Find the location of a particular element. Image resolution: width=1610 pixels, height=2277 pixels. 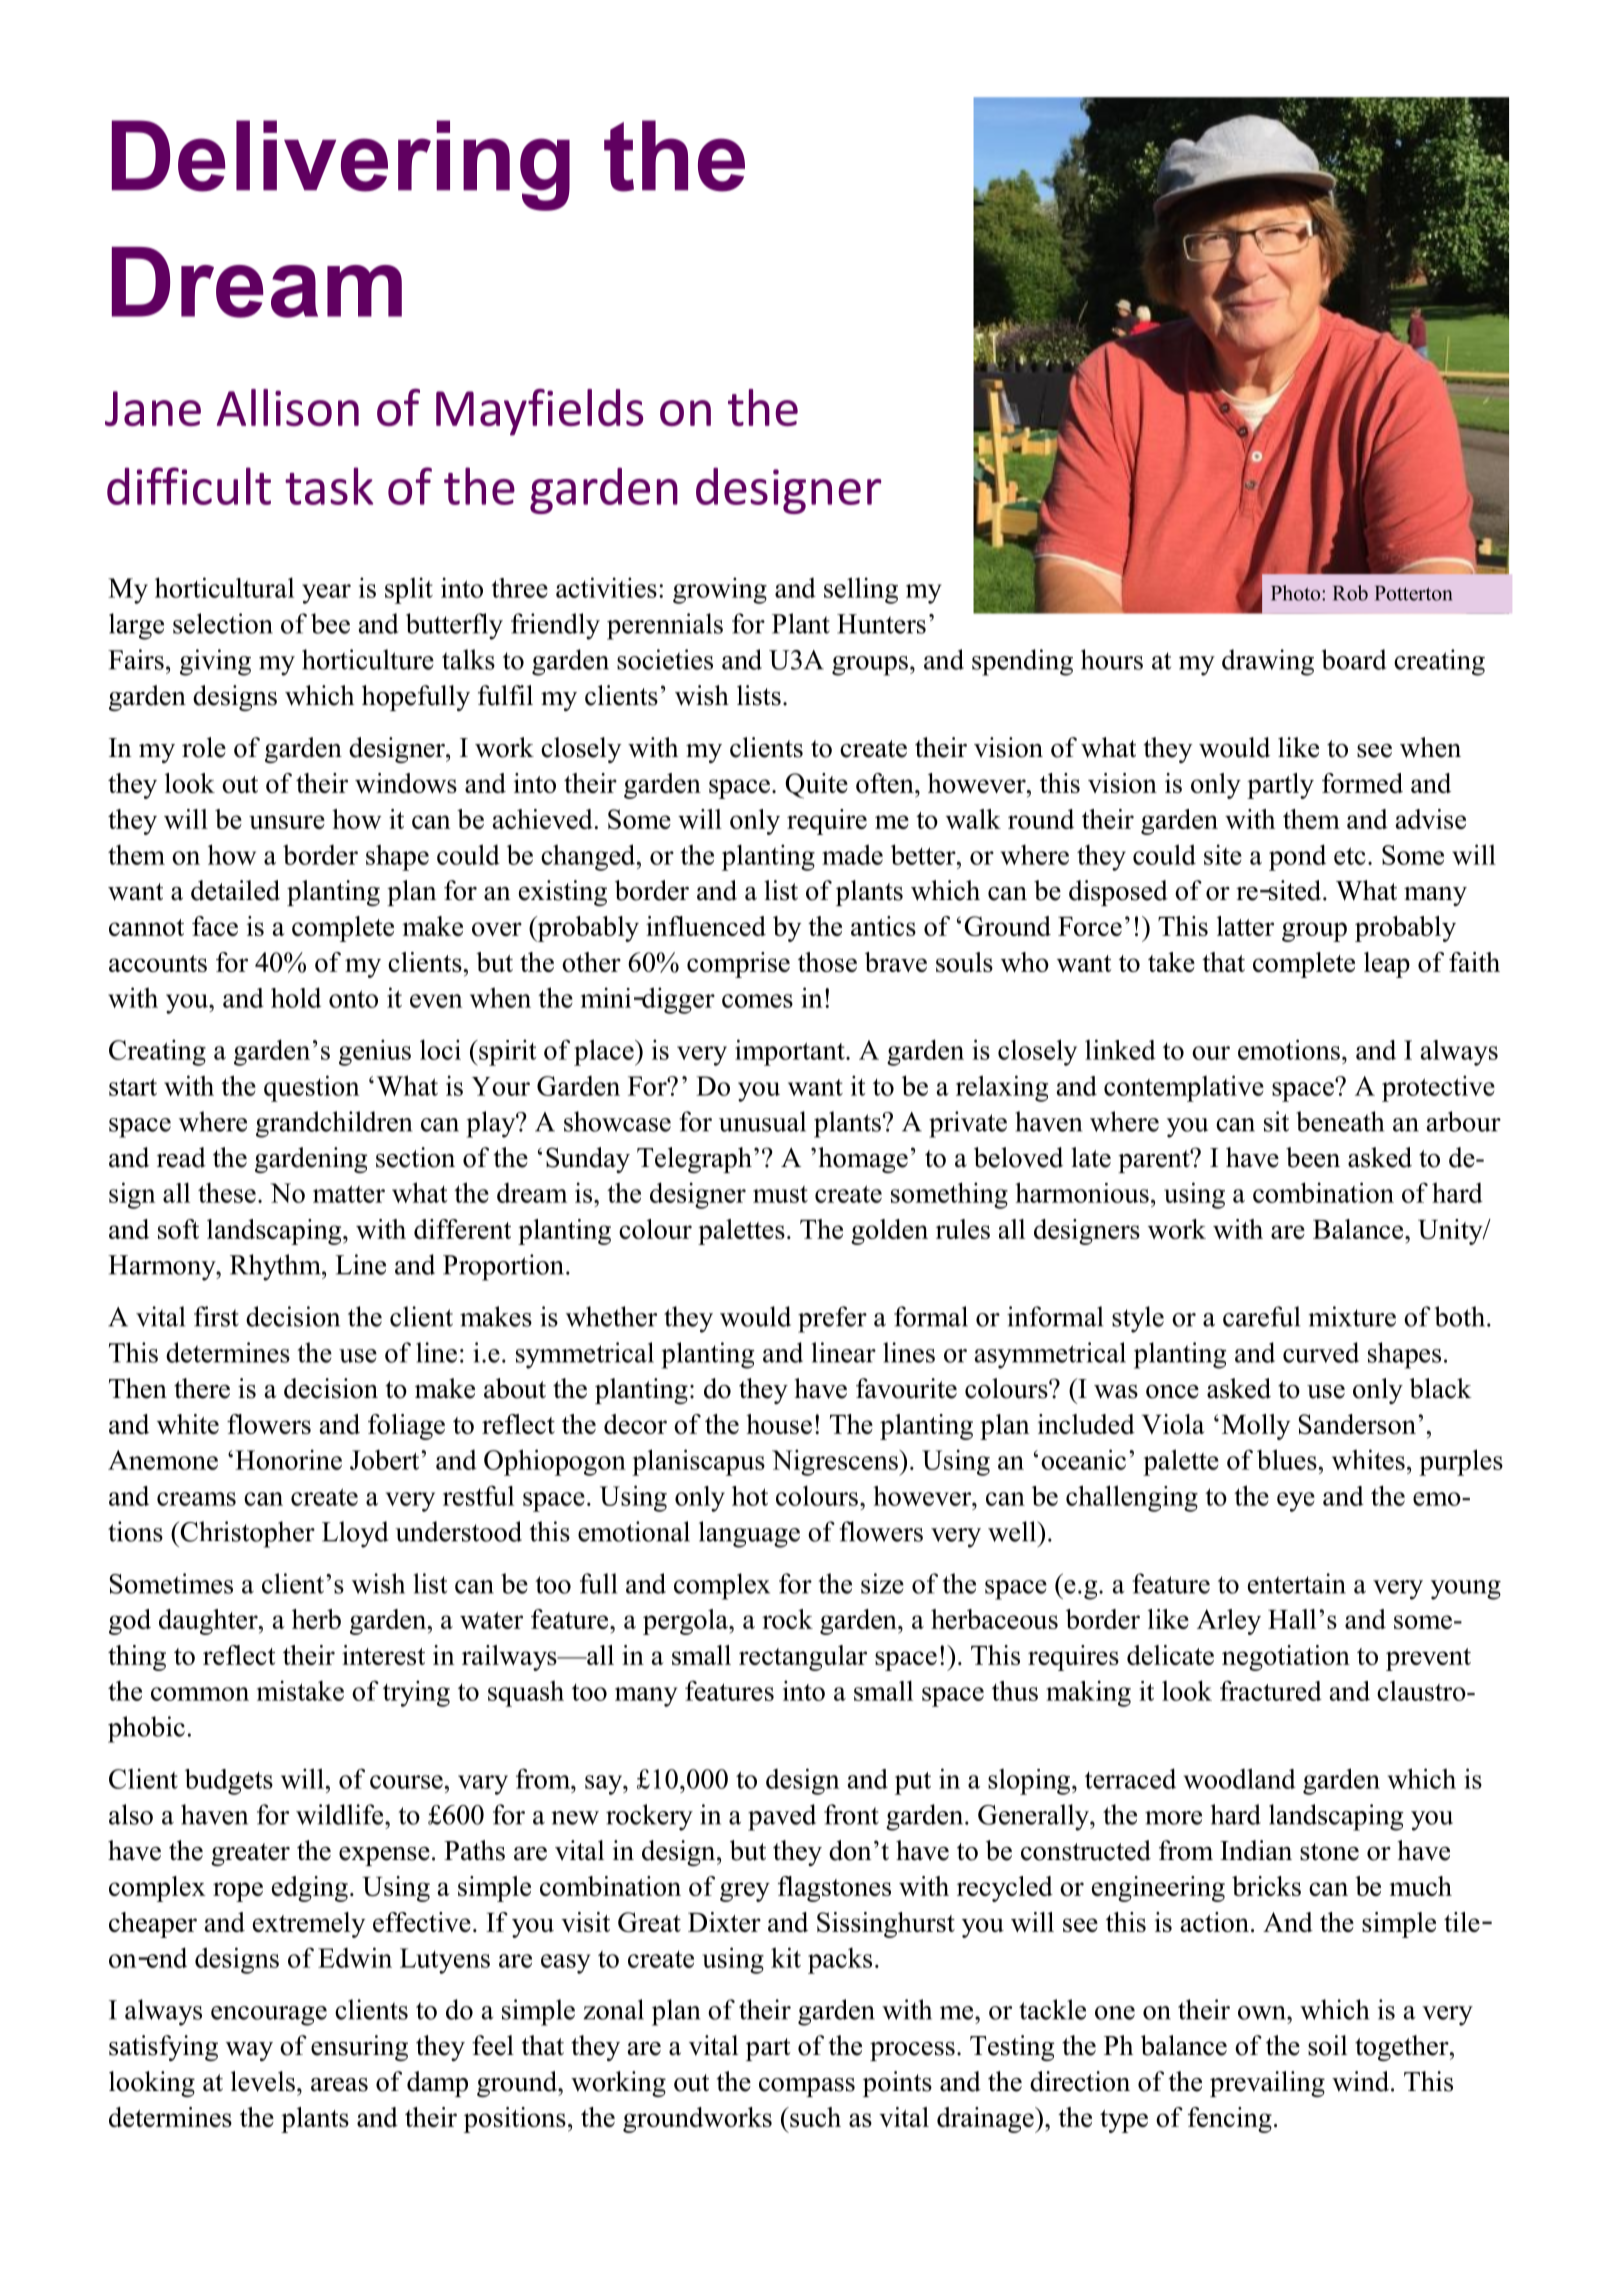

selling is located at coordinates (861, 590).
